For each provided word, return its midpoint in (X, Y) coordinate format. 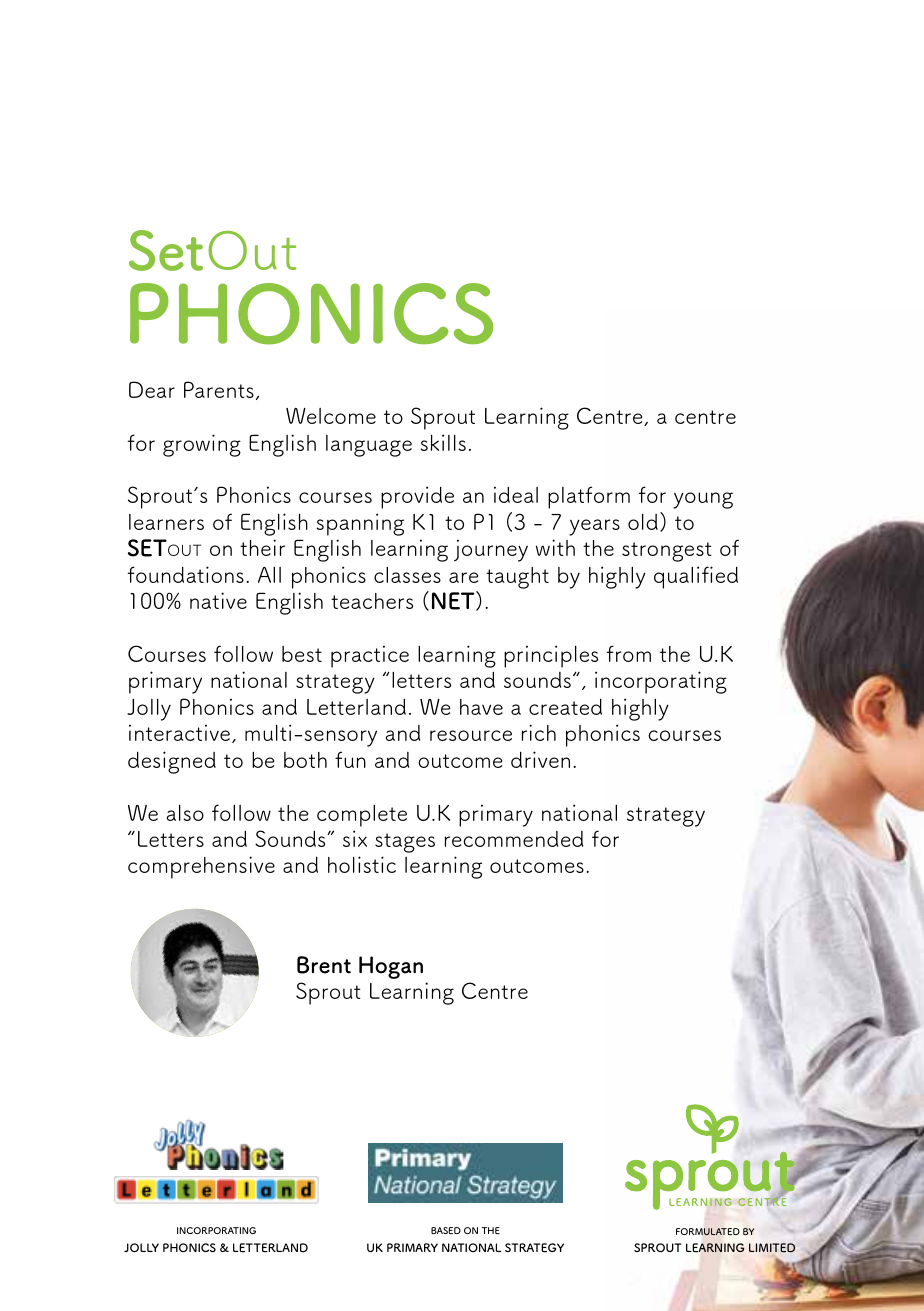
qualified (696, 577)
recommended (514, 839)
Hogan (391, 967)
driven (540, 759)
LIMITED (772, 1248)
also (185, 813)
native (218, 600)
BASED (446, 1230)
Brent (324, 965)
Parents (219, 389)
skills (443, 442)
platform (589, 497)
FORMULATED (708, 1232)
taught (517, 578)
